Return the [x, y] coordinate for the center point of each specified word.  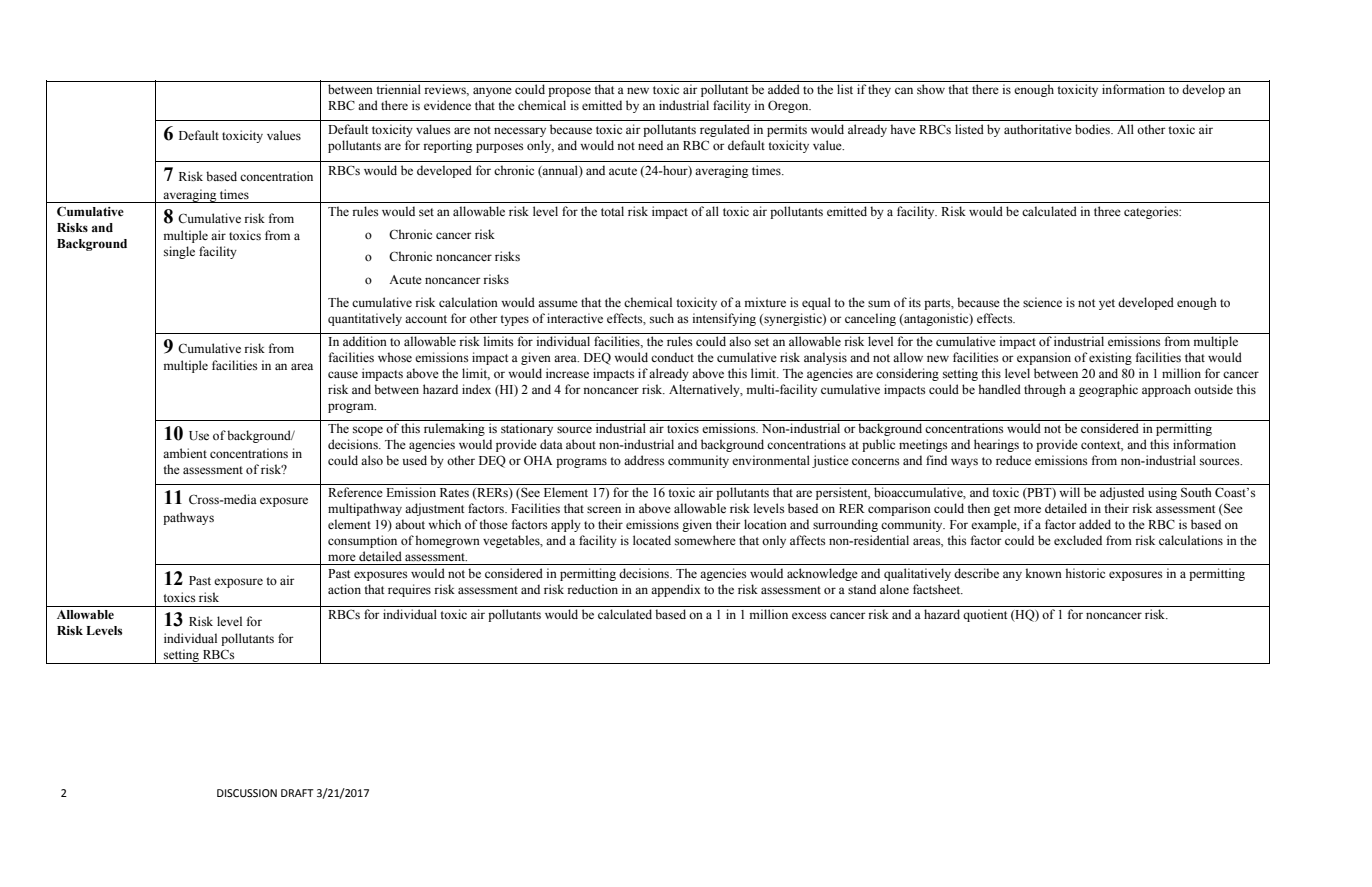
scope [368, 431]
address [644, 460]
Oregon [789, 106]
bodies [1093, 129]
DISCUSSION [247, 793]
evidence [447, 105]
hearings [996, 445]
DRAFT [297, 793]
